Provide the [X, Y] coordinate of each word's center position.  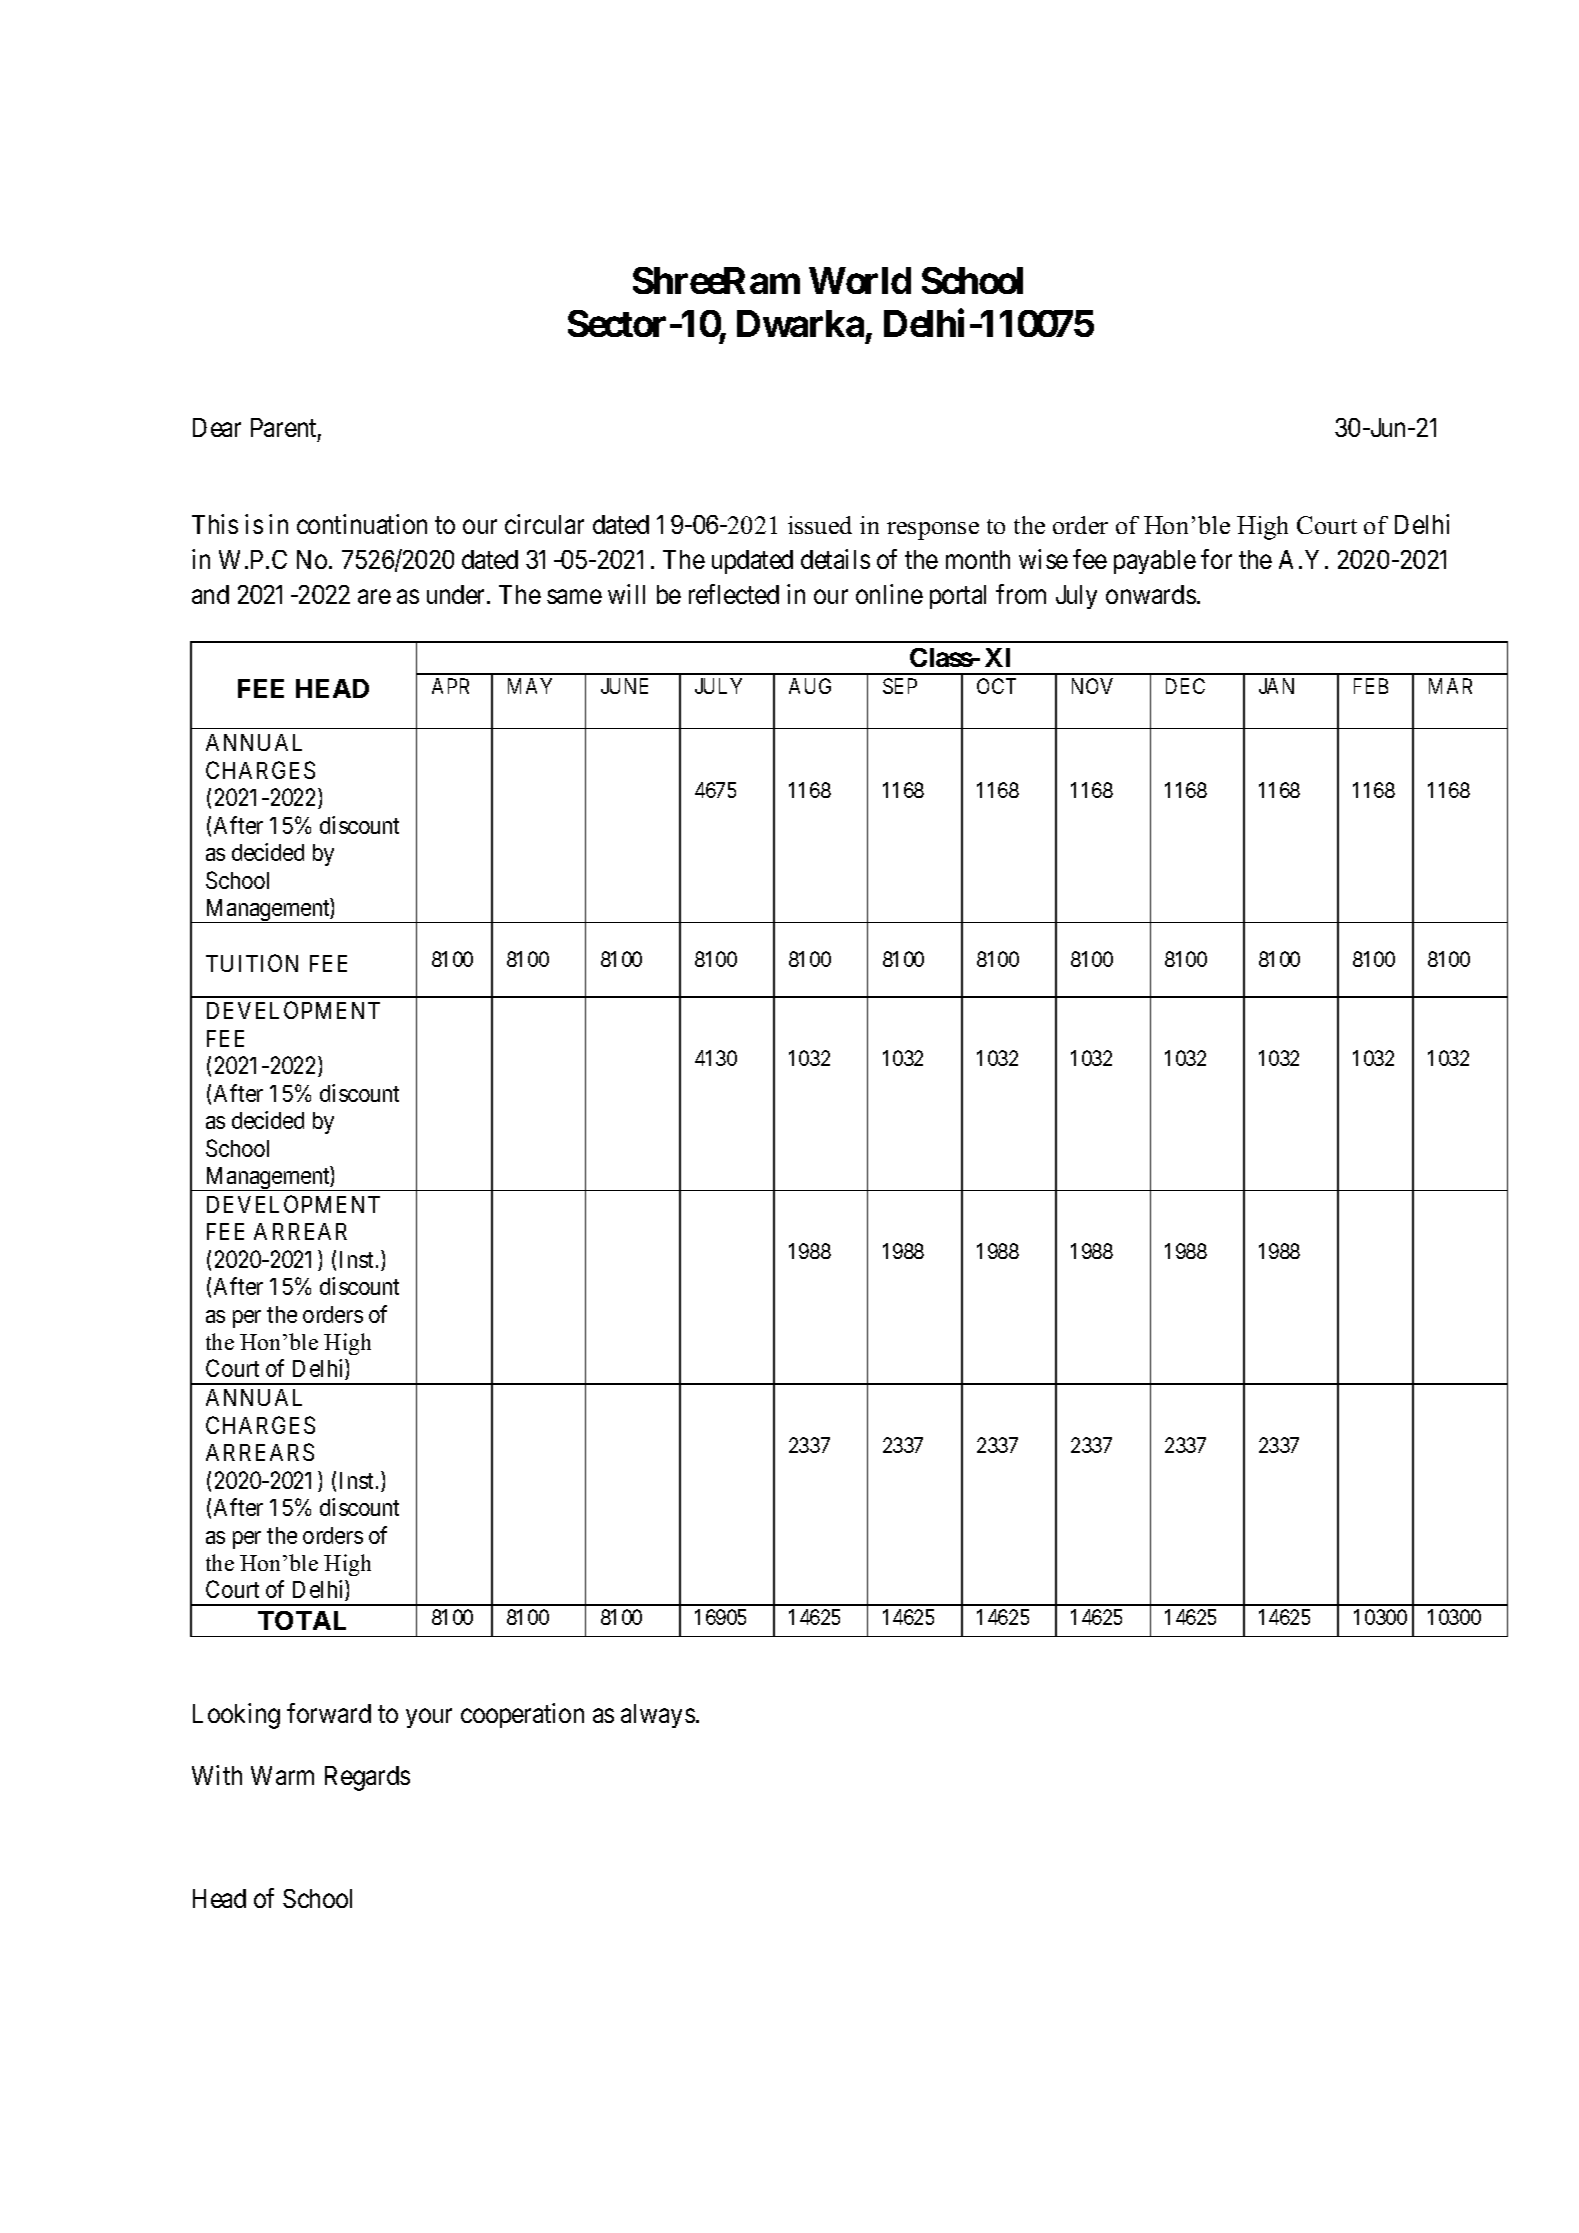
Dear [217, 427]
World [860, 280]
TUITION [252, 963]
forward [329, 1713]
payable [1155, 562]
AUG [810, 686]
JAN [1276, 686]
